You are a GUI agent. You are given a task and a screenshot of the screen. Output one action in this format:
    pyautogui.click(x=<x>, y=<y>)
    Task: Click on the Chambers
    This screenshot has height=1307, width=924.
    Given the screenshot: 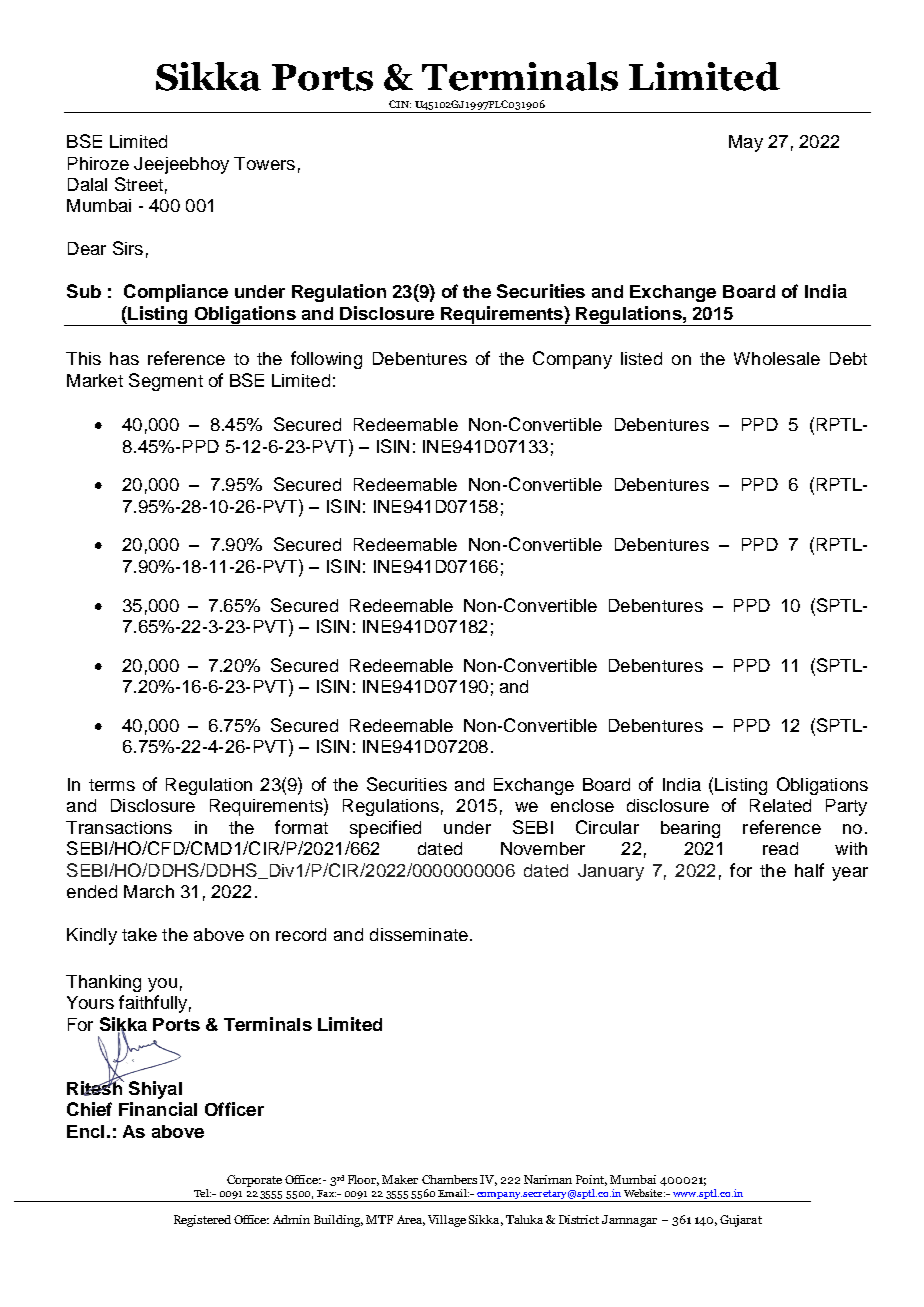 What is the action you would take?
    pyautogui.click(x=449, y=1179)
